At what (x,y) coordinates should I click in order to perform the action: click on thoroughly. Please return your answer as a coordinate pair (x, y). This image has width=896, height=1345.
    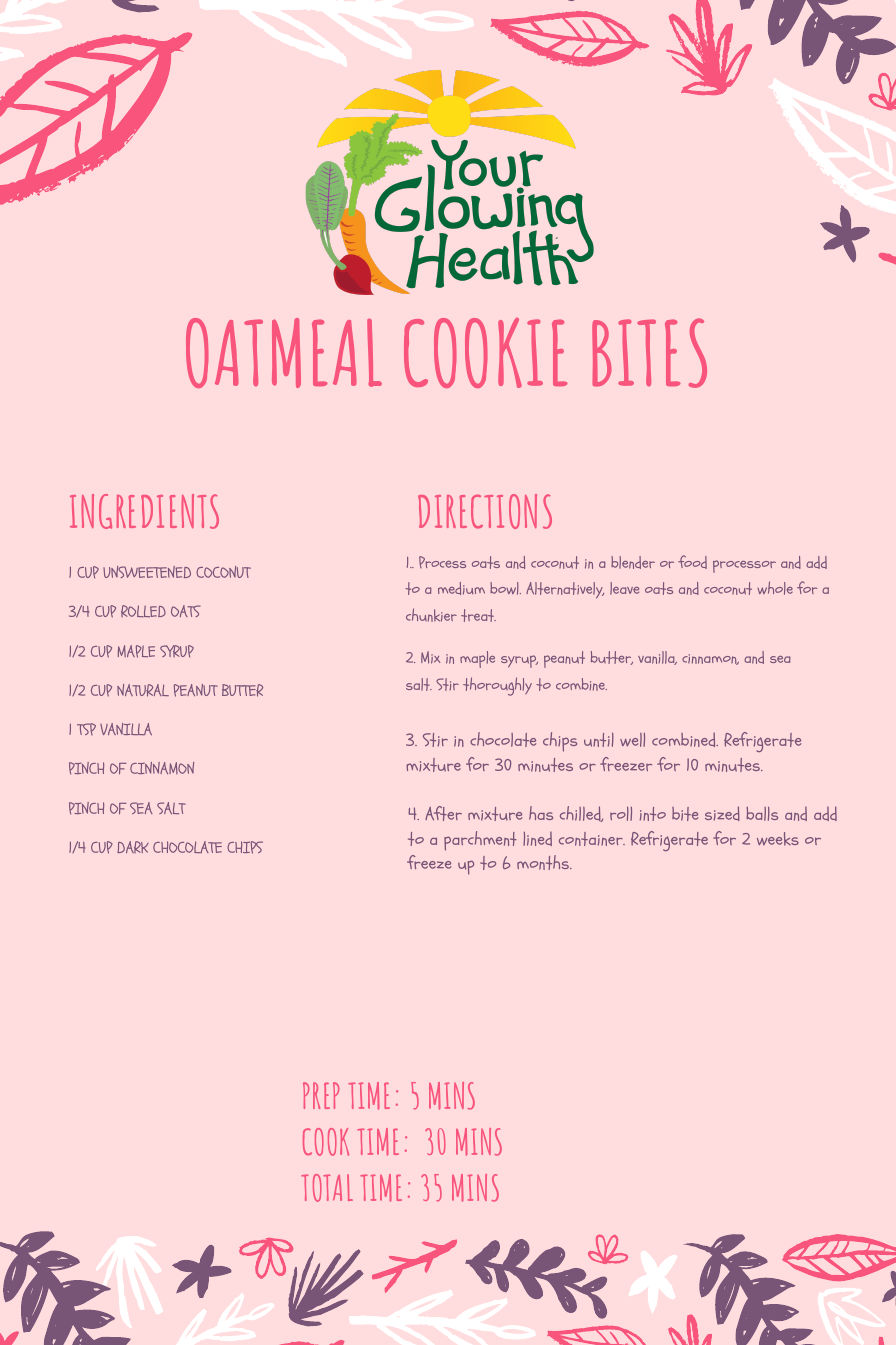
    Looking at the image, I should click on (497, 686).
